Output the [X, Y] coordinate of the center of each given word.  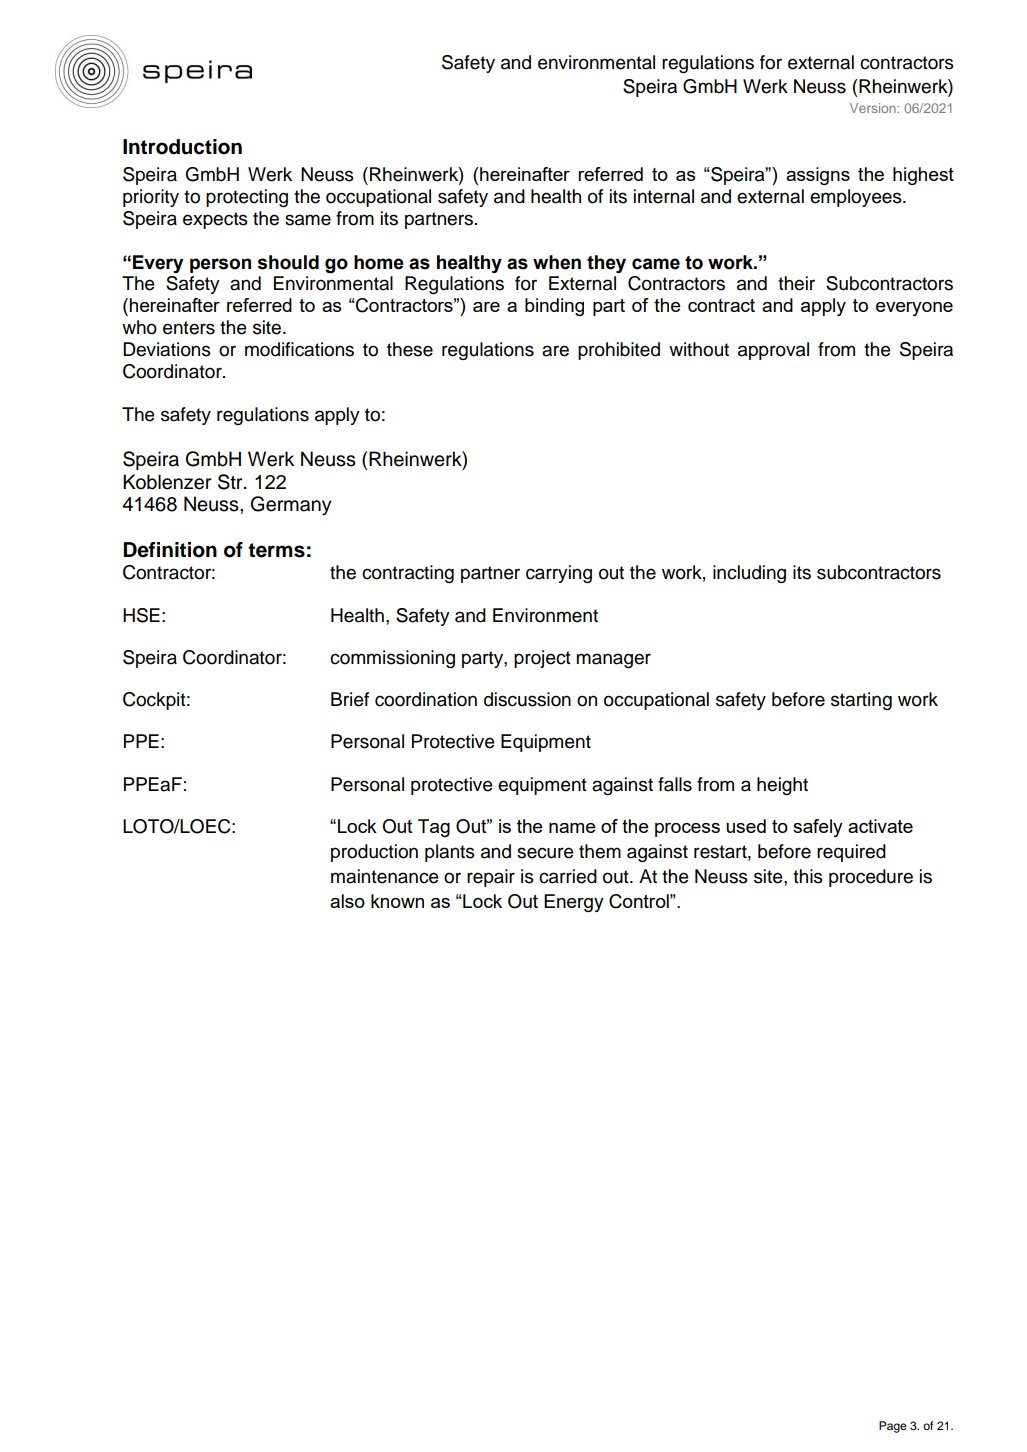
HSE [141, 615]
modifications [299, 349]
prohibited [619, 351]
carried [568, 876]
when [557, 262]
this [808, 876]
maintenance [385, 876]
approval [773, 351]
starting [861, 701]
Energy [574, 903]
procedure [871, 878]
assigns [818, 176]
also [347, 901]
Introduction [182, 147]
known [397, 901]
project [542, 659]
